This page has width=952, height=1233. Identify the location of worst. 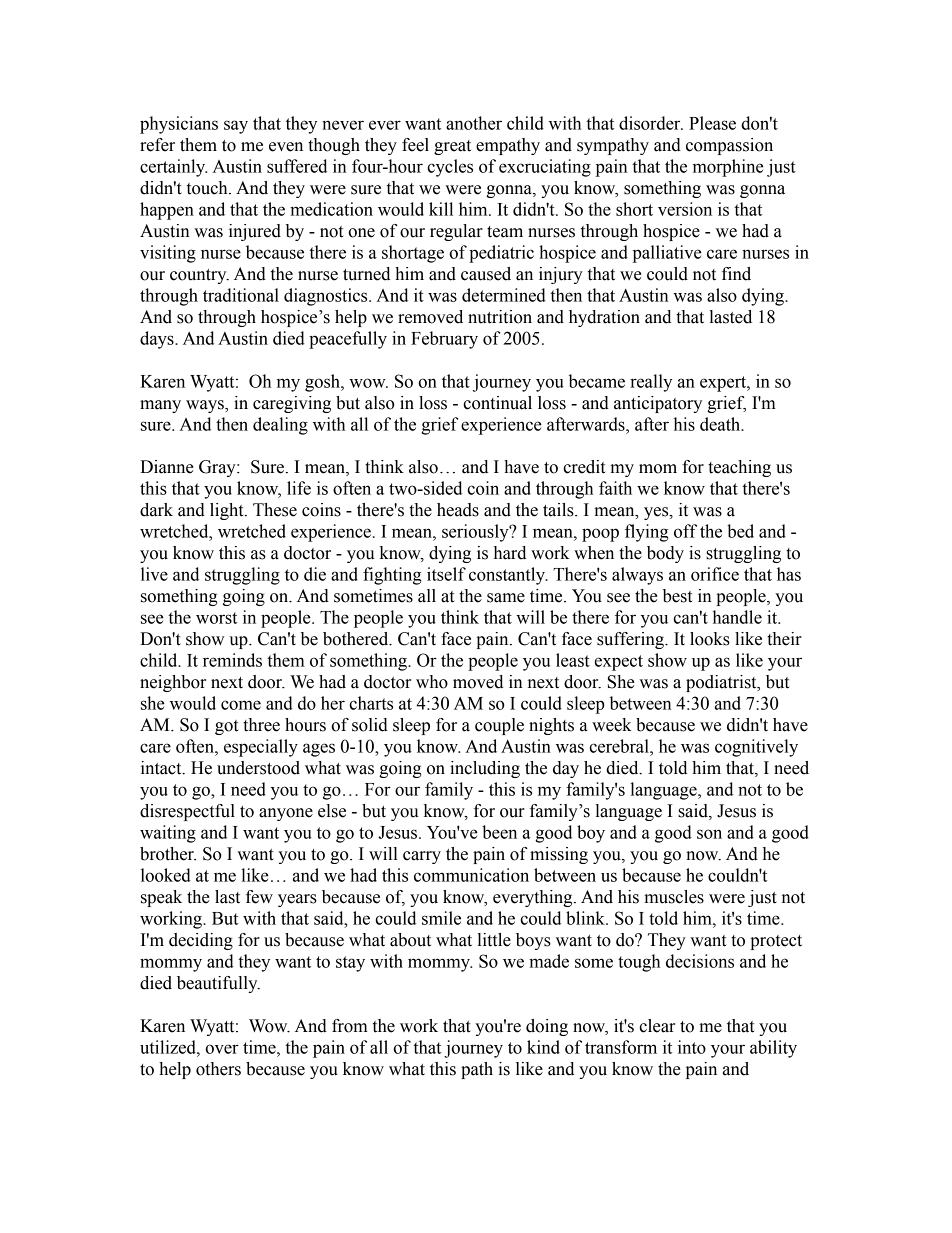
(216, 618).
